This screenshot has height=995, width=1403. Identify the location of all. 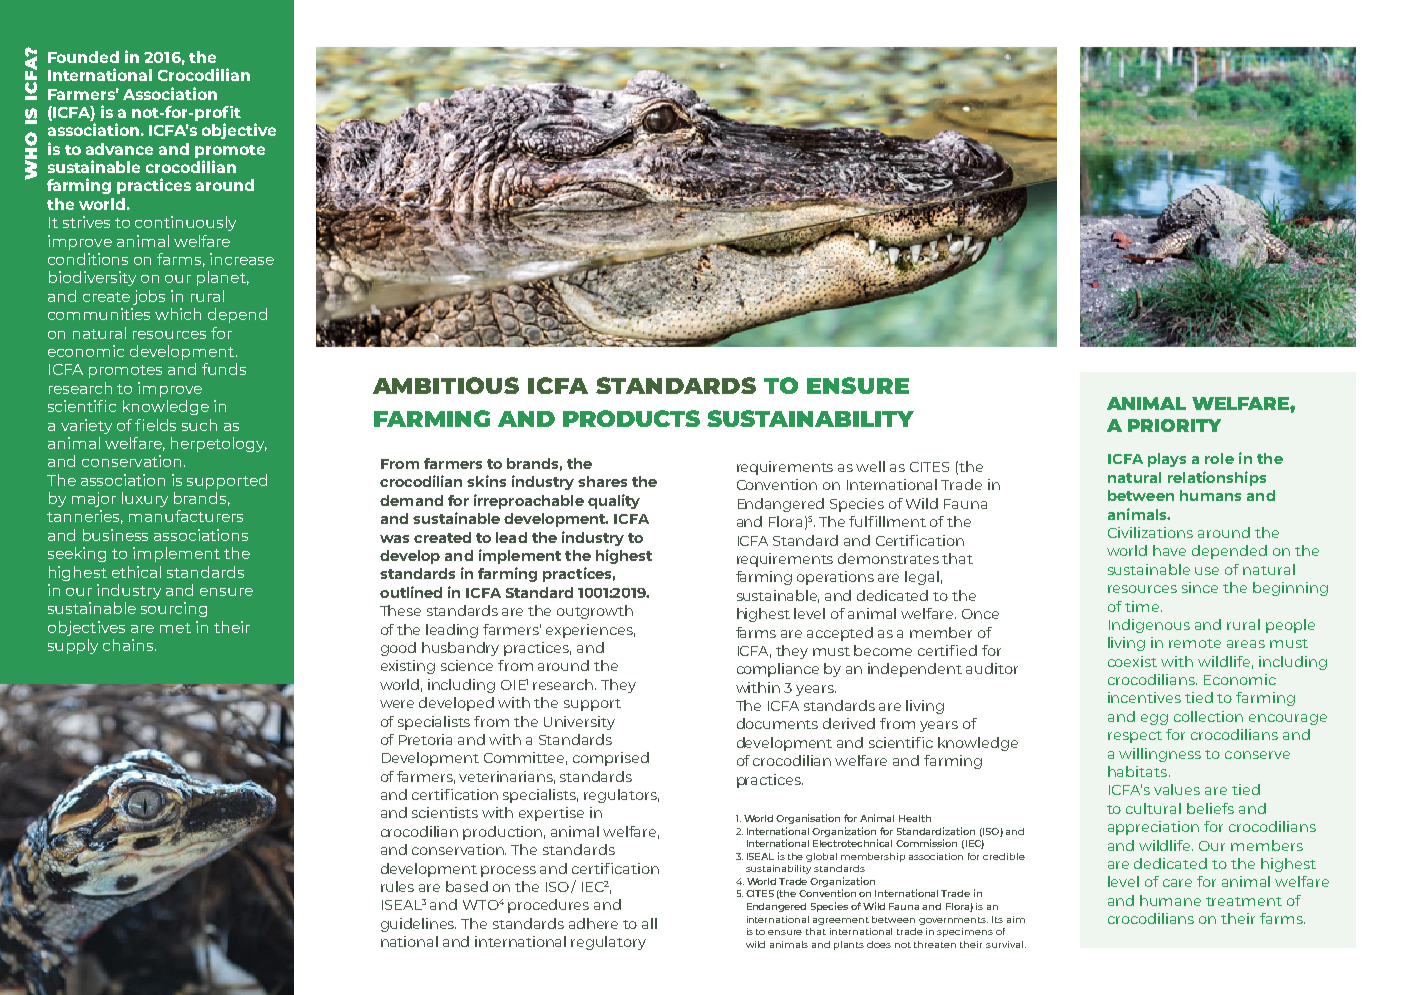
(649, 923).
